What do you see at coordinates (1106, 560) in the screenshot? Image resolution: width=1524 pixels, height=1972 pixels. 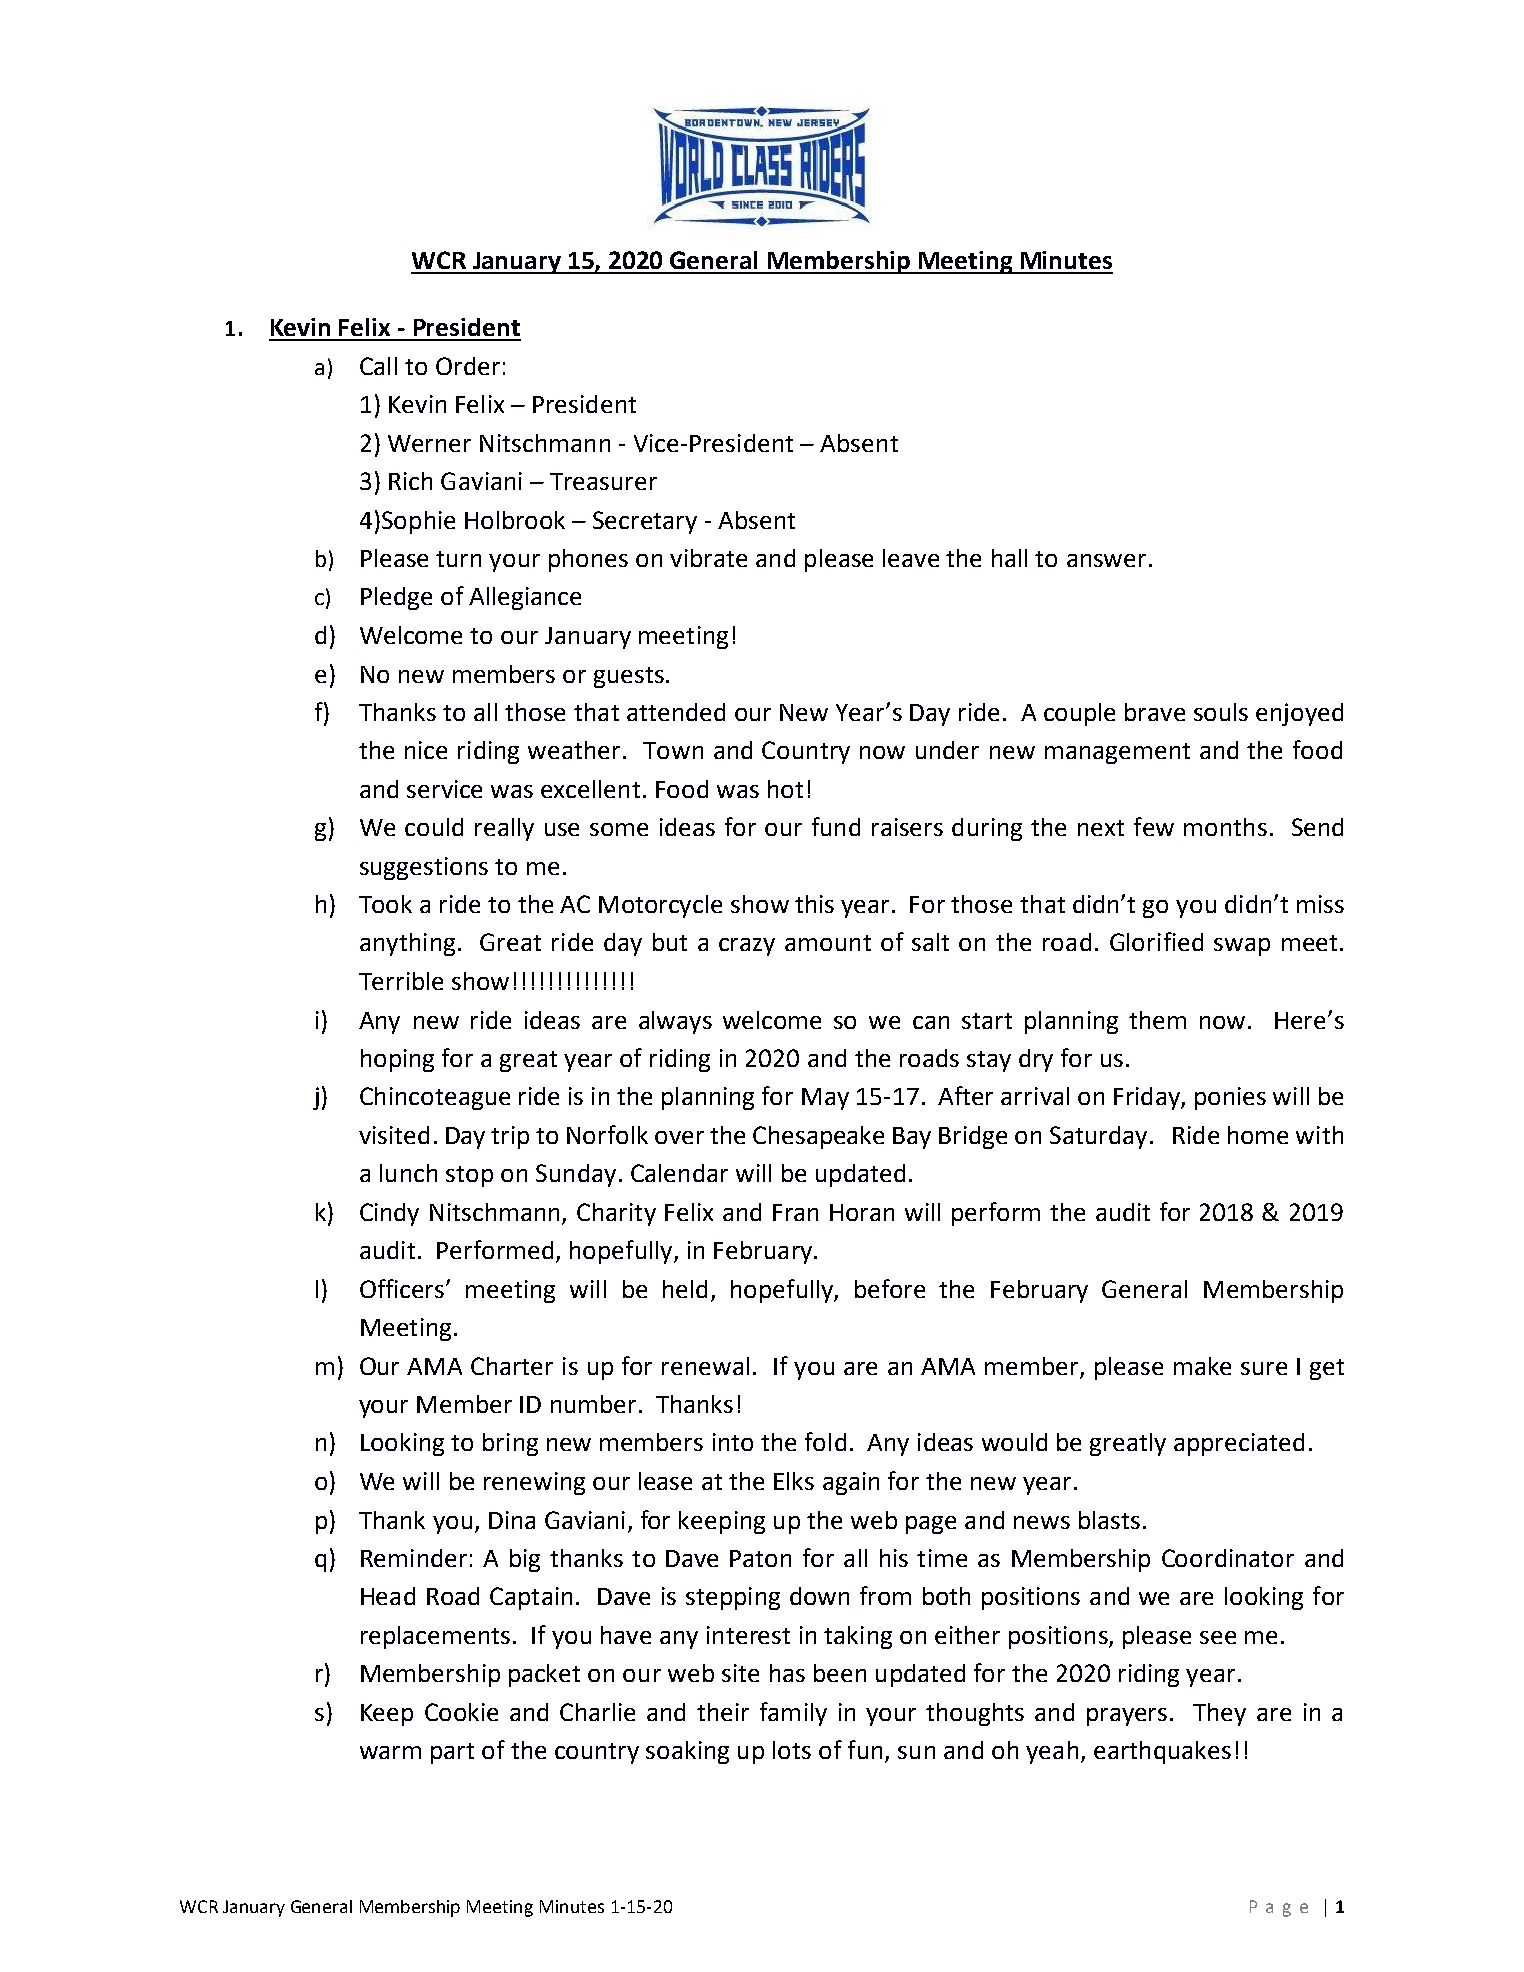 I see `answer` at bounding box center [1106, 560].
